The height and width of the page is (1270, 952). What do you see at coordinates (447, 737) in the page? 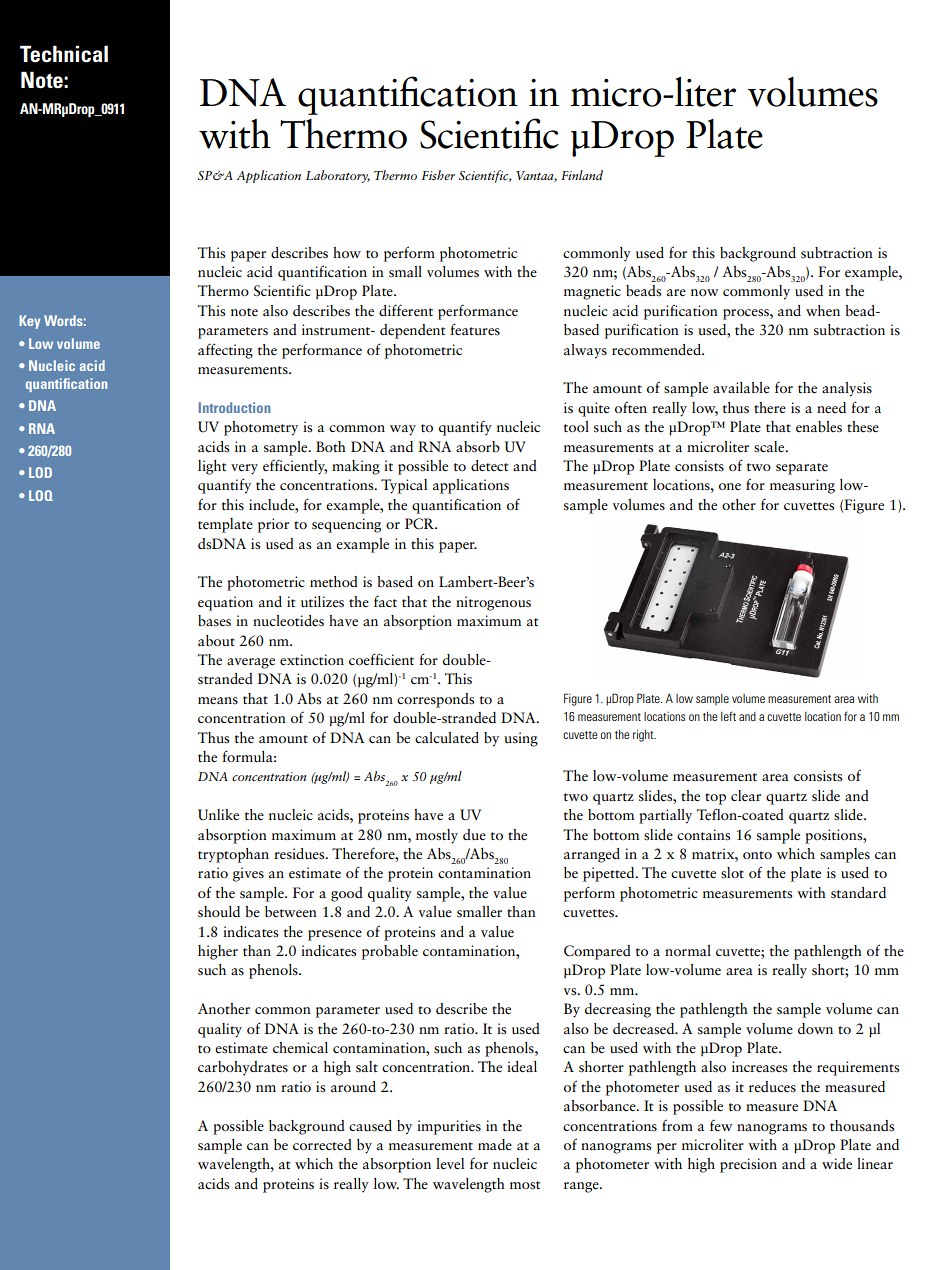
I see `calculated` at bounding box center [447, 737].
